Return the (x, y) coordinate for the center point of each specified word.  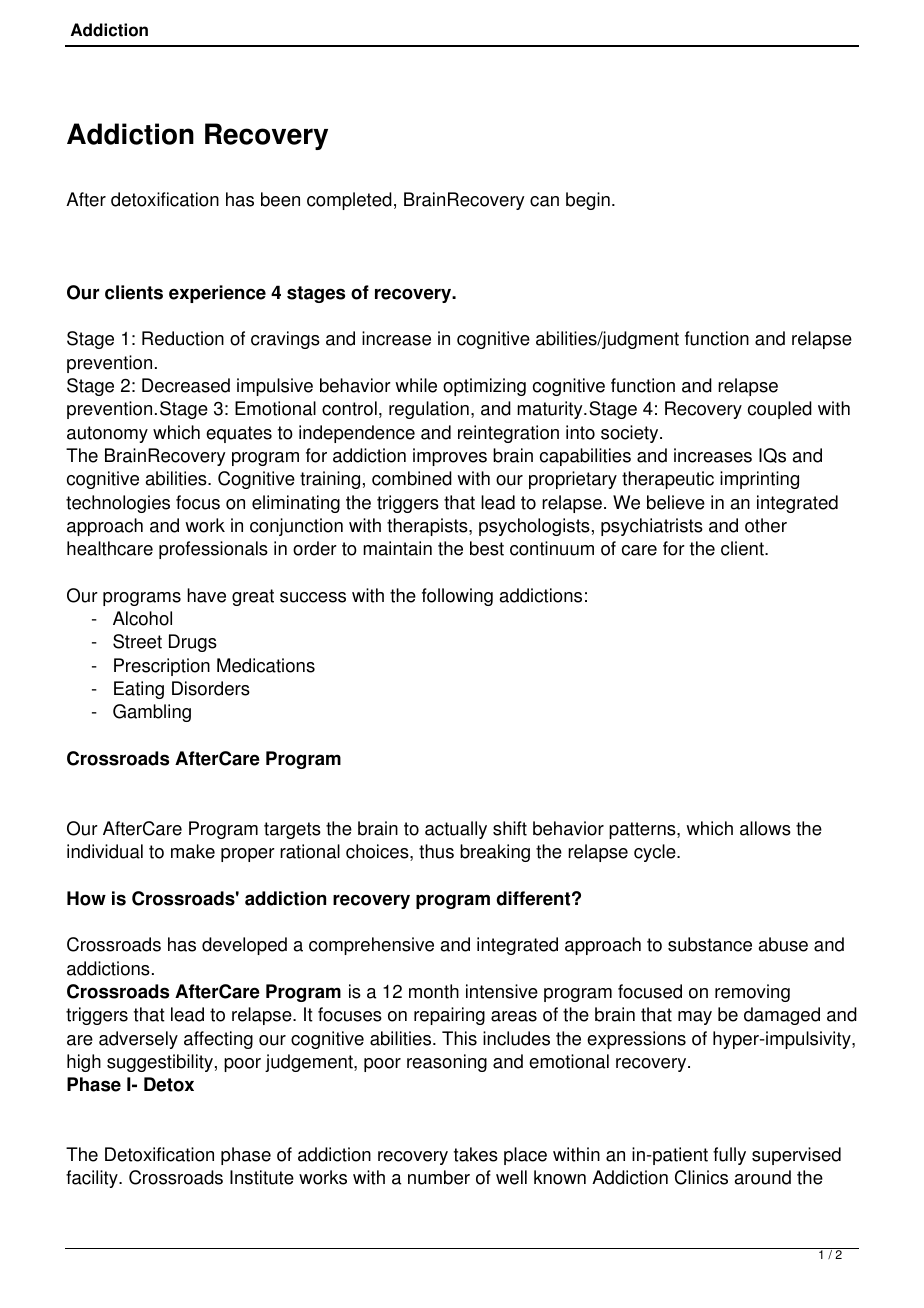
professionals (213, 550)
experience (217, 294)
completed (349, 201)
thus (436, 851)
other (766, 525)
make (193, 851)
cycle (656, 853)
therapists (428, 527)
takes (476, 1154)
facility (93, 1179)
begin (588, 201)
